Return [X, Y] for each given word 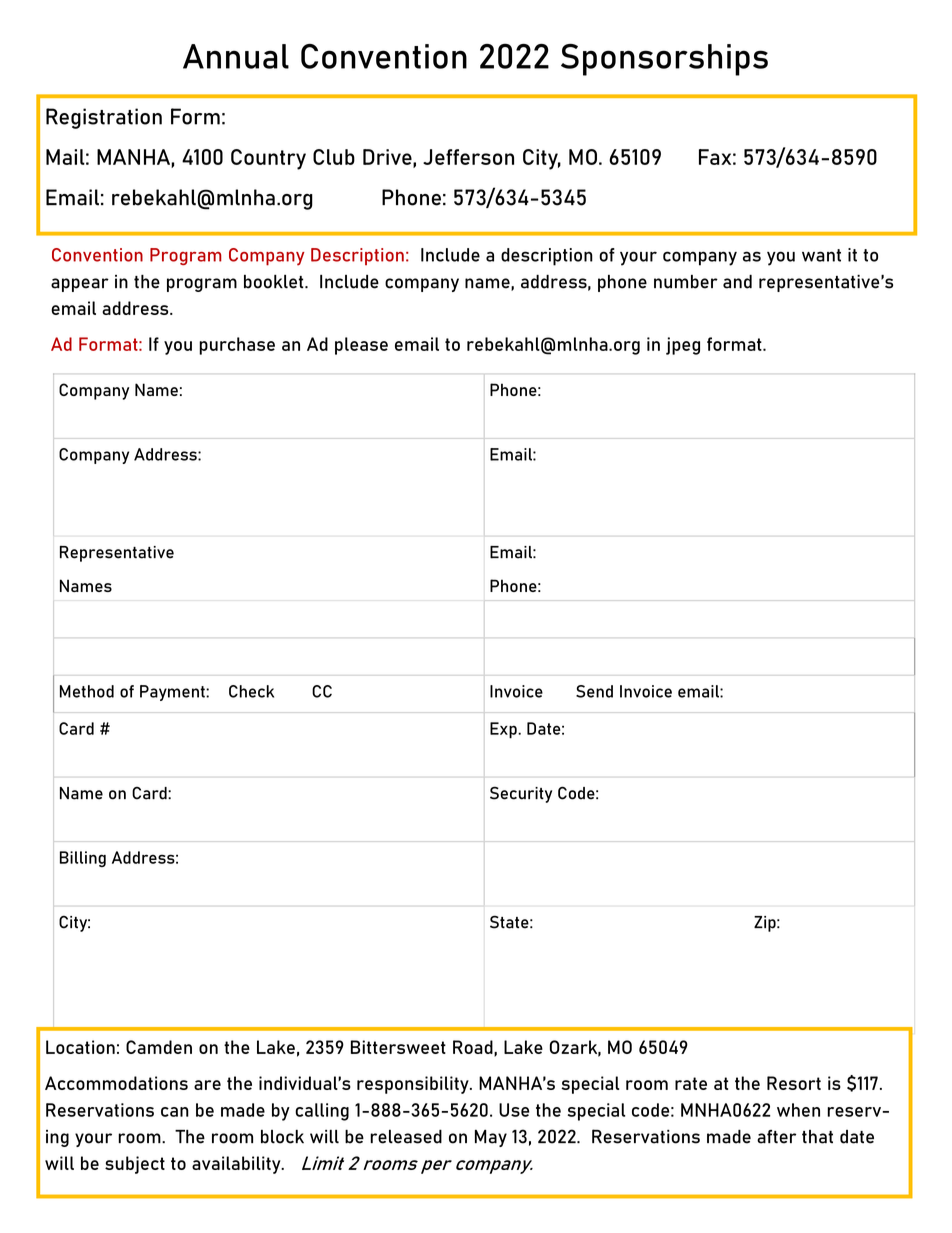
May [491, 1138]
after [776, 1137]
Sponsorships [664, 60]
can [175, 1112]
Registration [104, 118]
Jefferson [468, 157]
